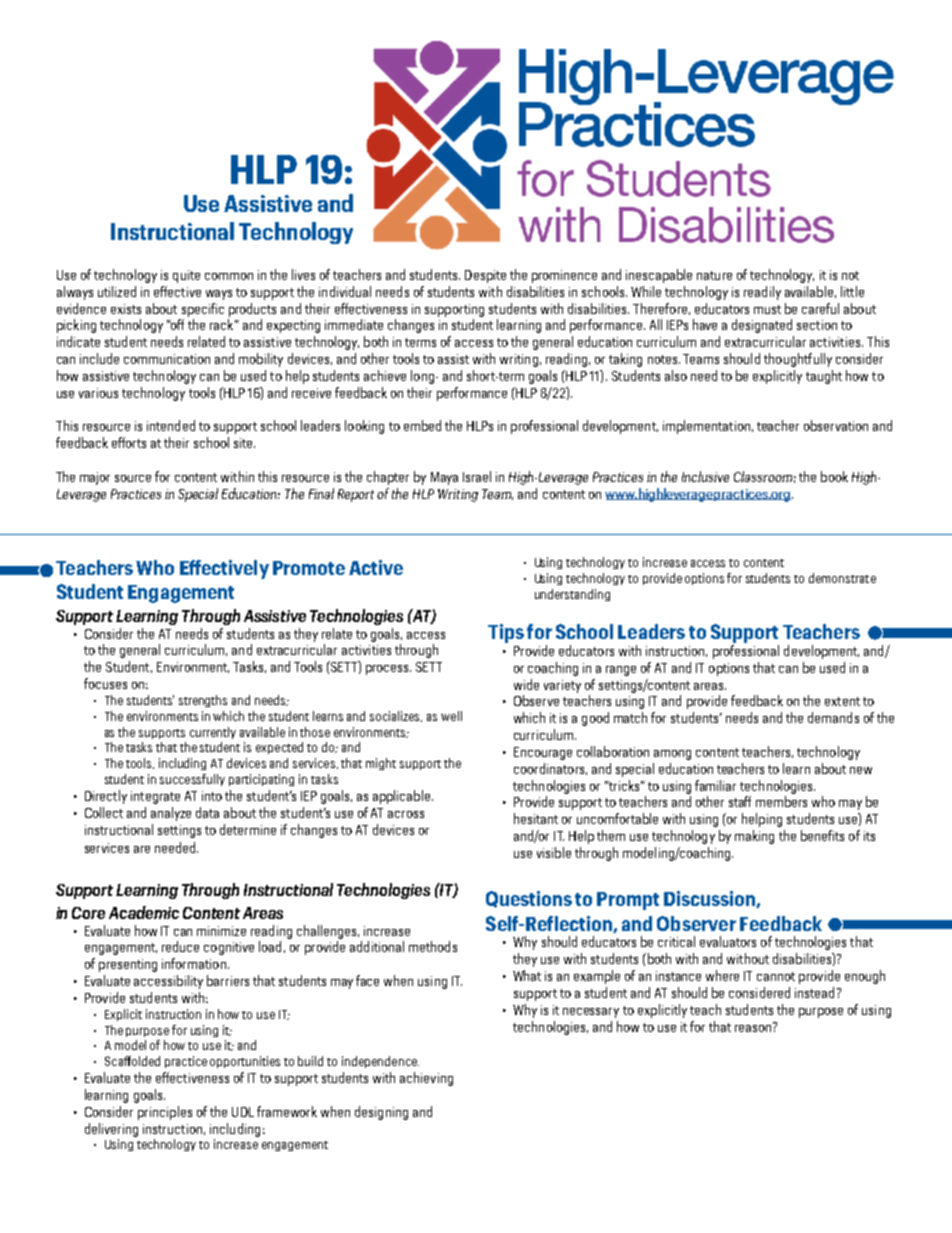 This screenshot has height=1233, width=952. Describe the element at coordinates (165, 1113) in the screenshot. I see `principles` at that location.
